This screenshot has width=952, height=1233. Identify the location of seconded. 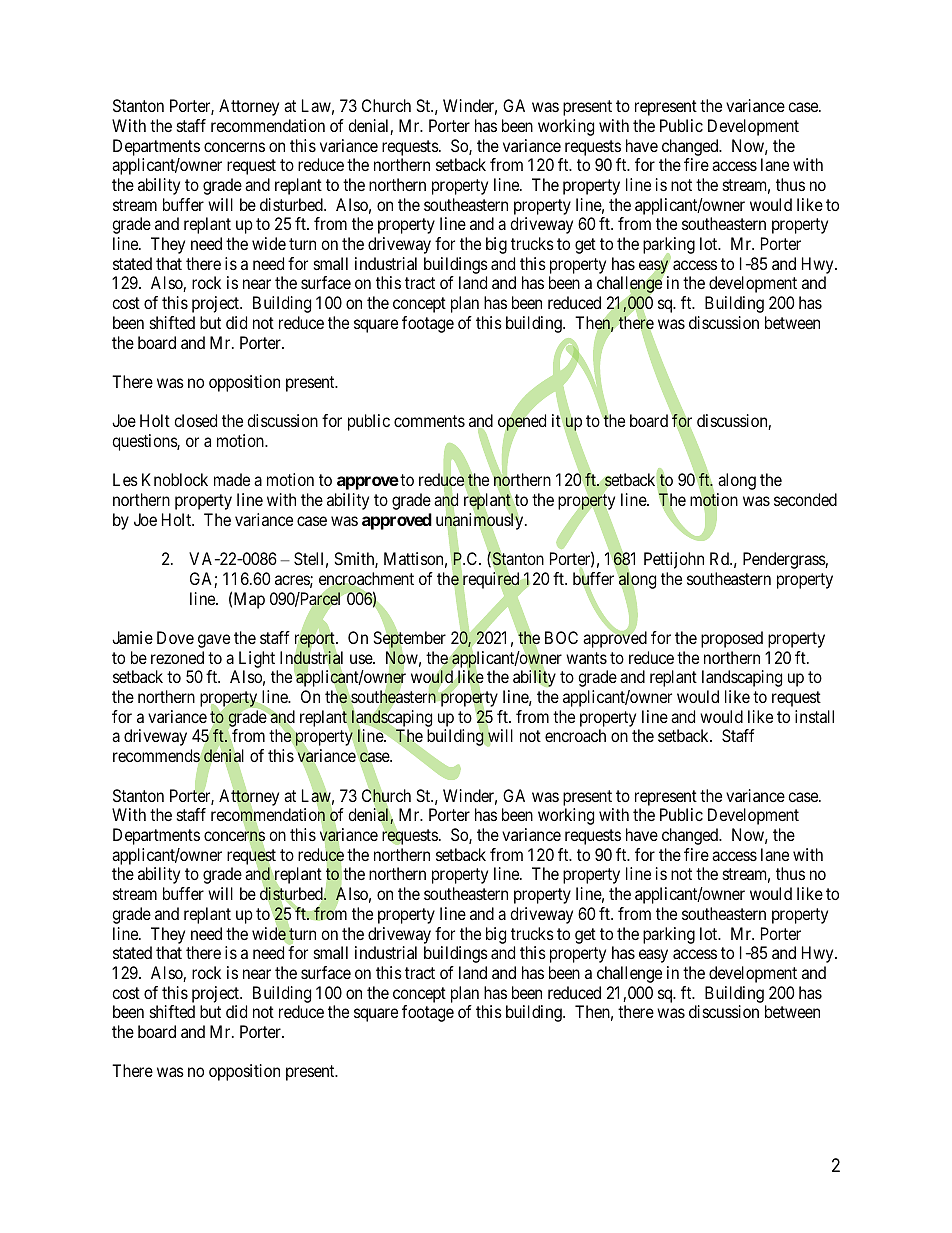
(805, 499).
